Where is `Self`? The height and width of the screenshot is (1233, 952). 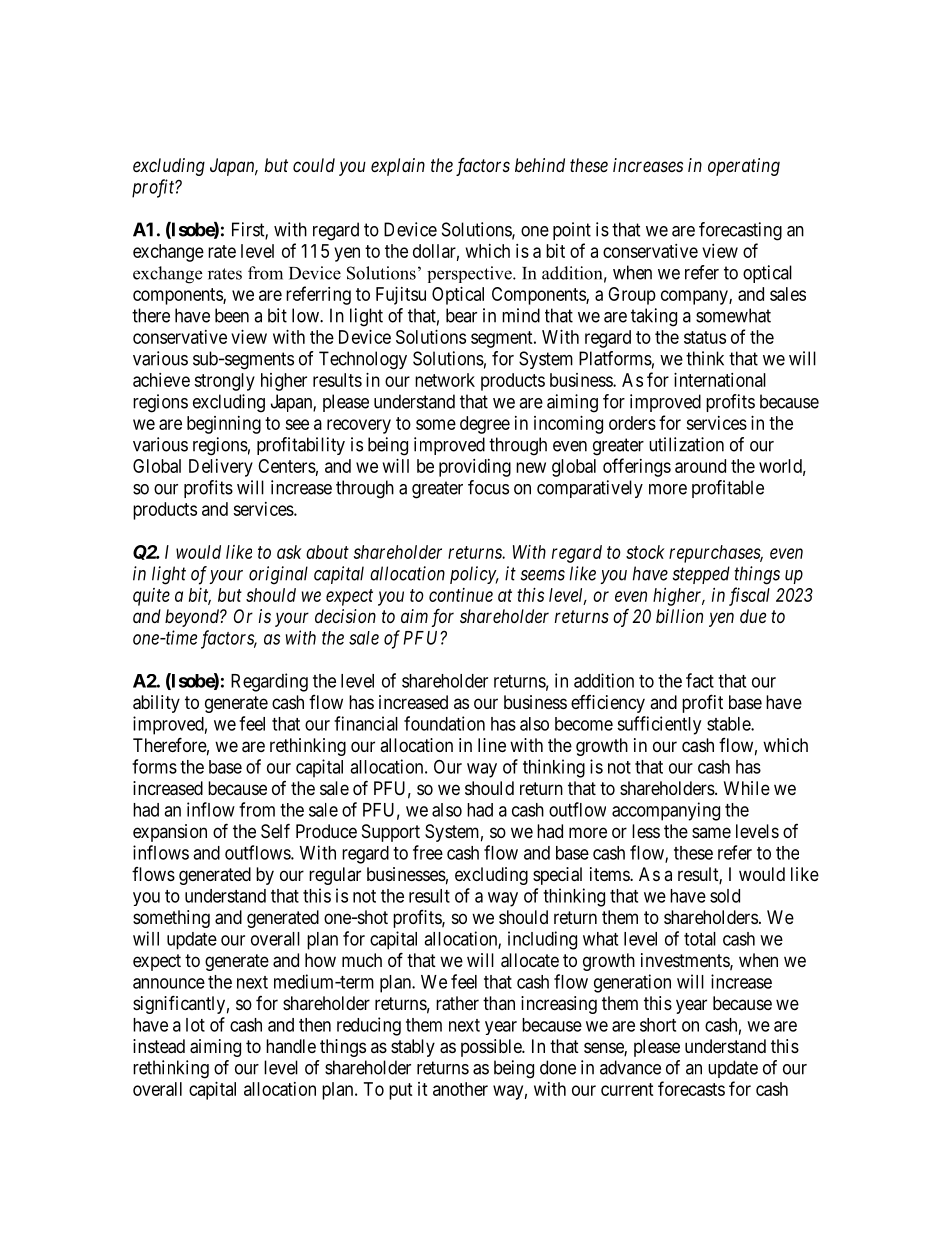 Self is located at coordinates (275, 831).
